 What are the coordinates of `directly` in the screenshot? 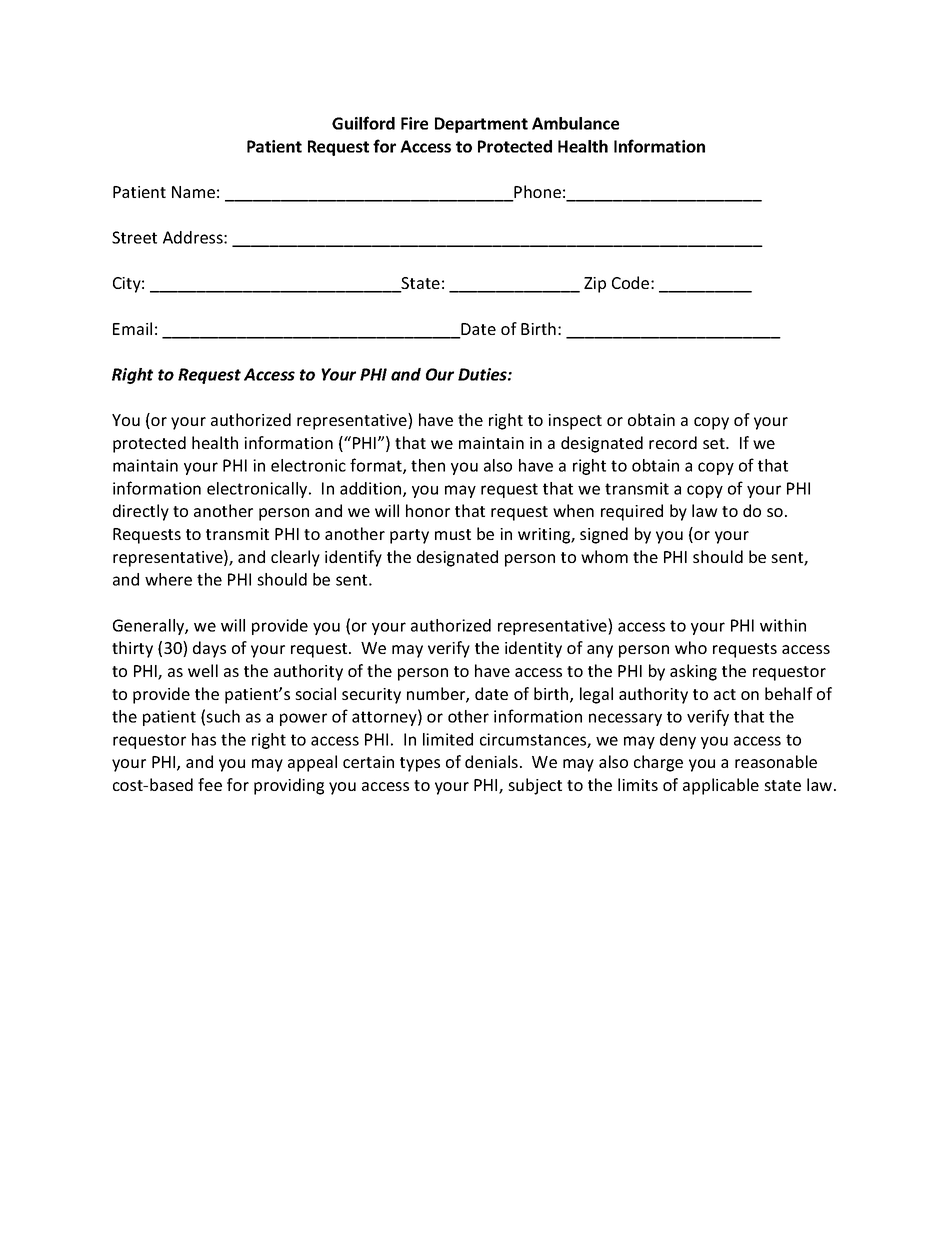 It's located at (141, 512).
